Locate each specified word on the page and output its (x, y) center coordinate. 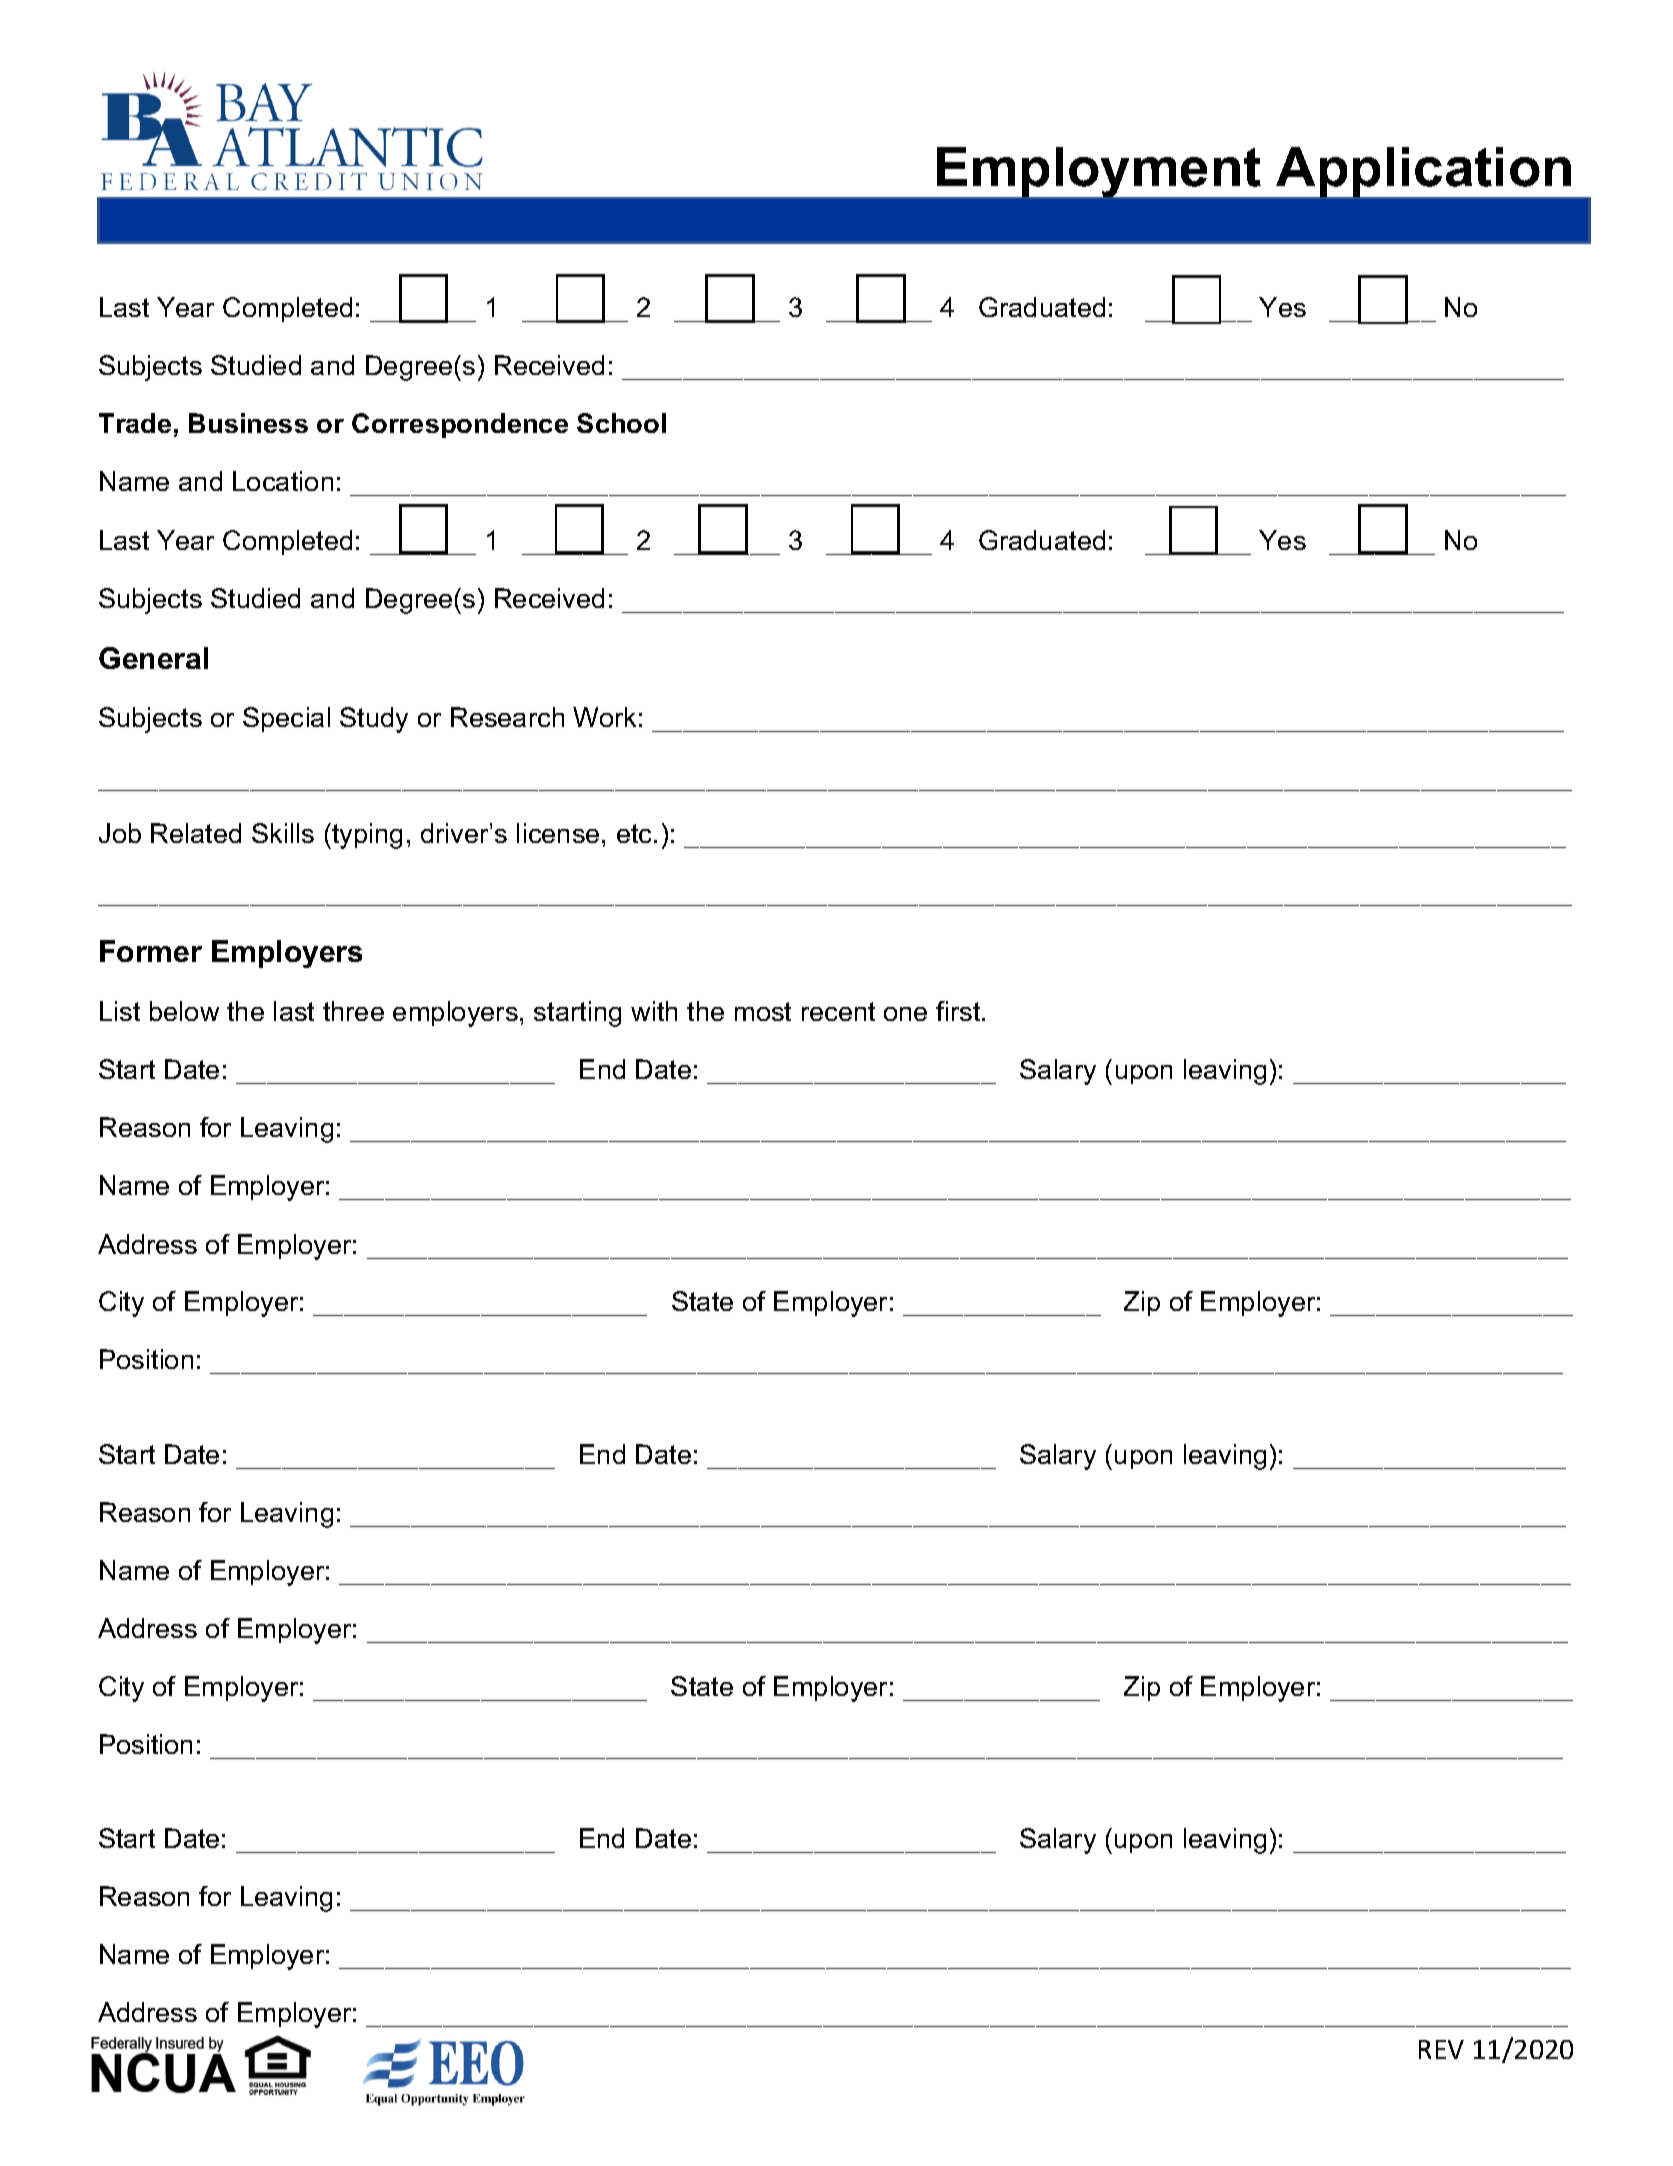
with (654, 1011)
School (621, 423)
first (959, 1011)
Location (283, 481)
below (184, 1011)
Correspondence (460, 425)
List (120, 1011)
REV (1441, 2049)
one (905, 1014)
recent (838, 1011)
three (353, 1011)
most (763, 1011)
